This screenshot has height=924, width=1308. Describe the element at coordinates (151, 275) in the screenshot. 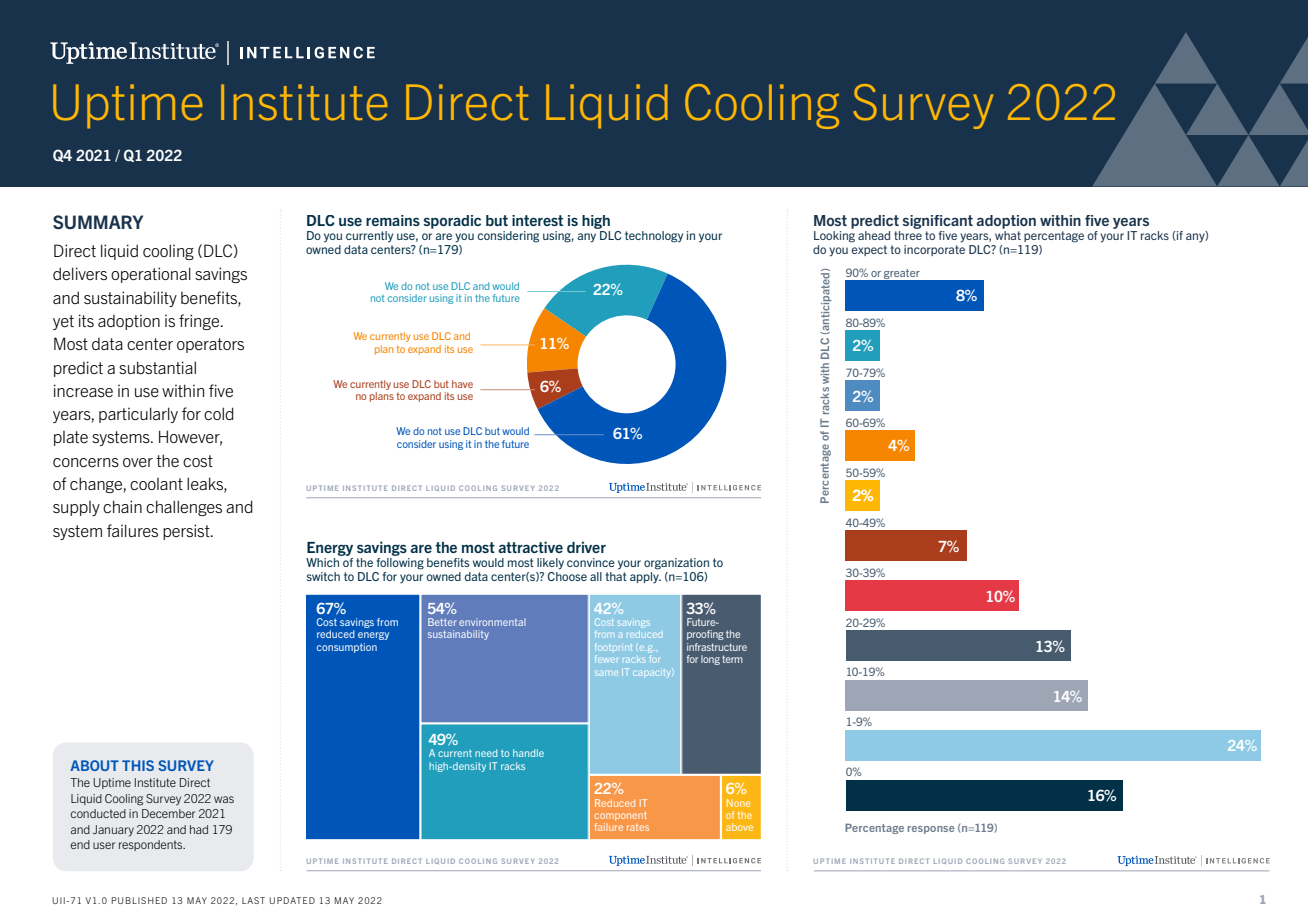

I see `operational` at that location.
